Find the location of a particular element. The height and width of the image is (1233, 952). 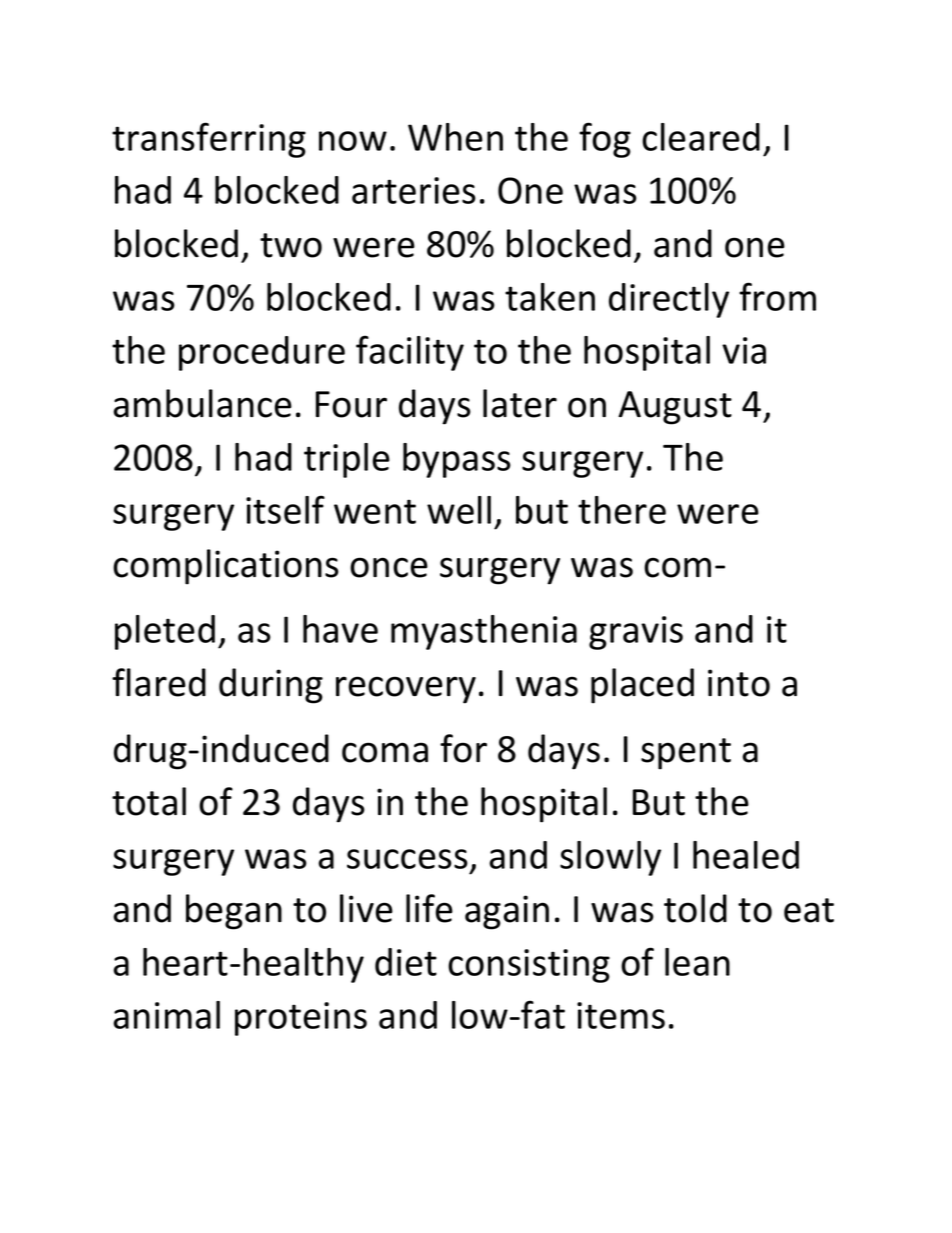

procedure is located at coordinates (262, 353).
